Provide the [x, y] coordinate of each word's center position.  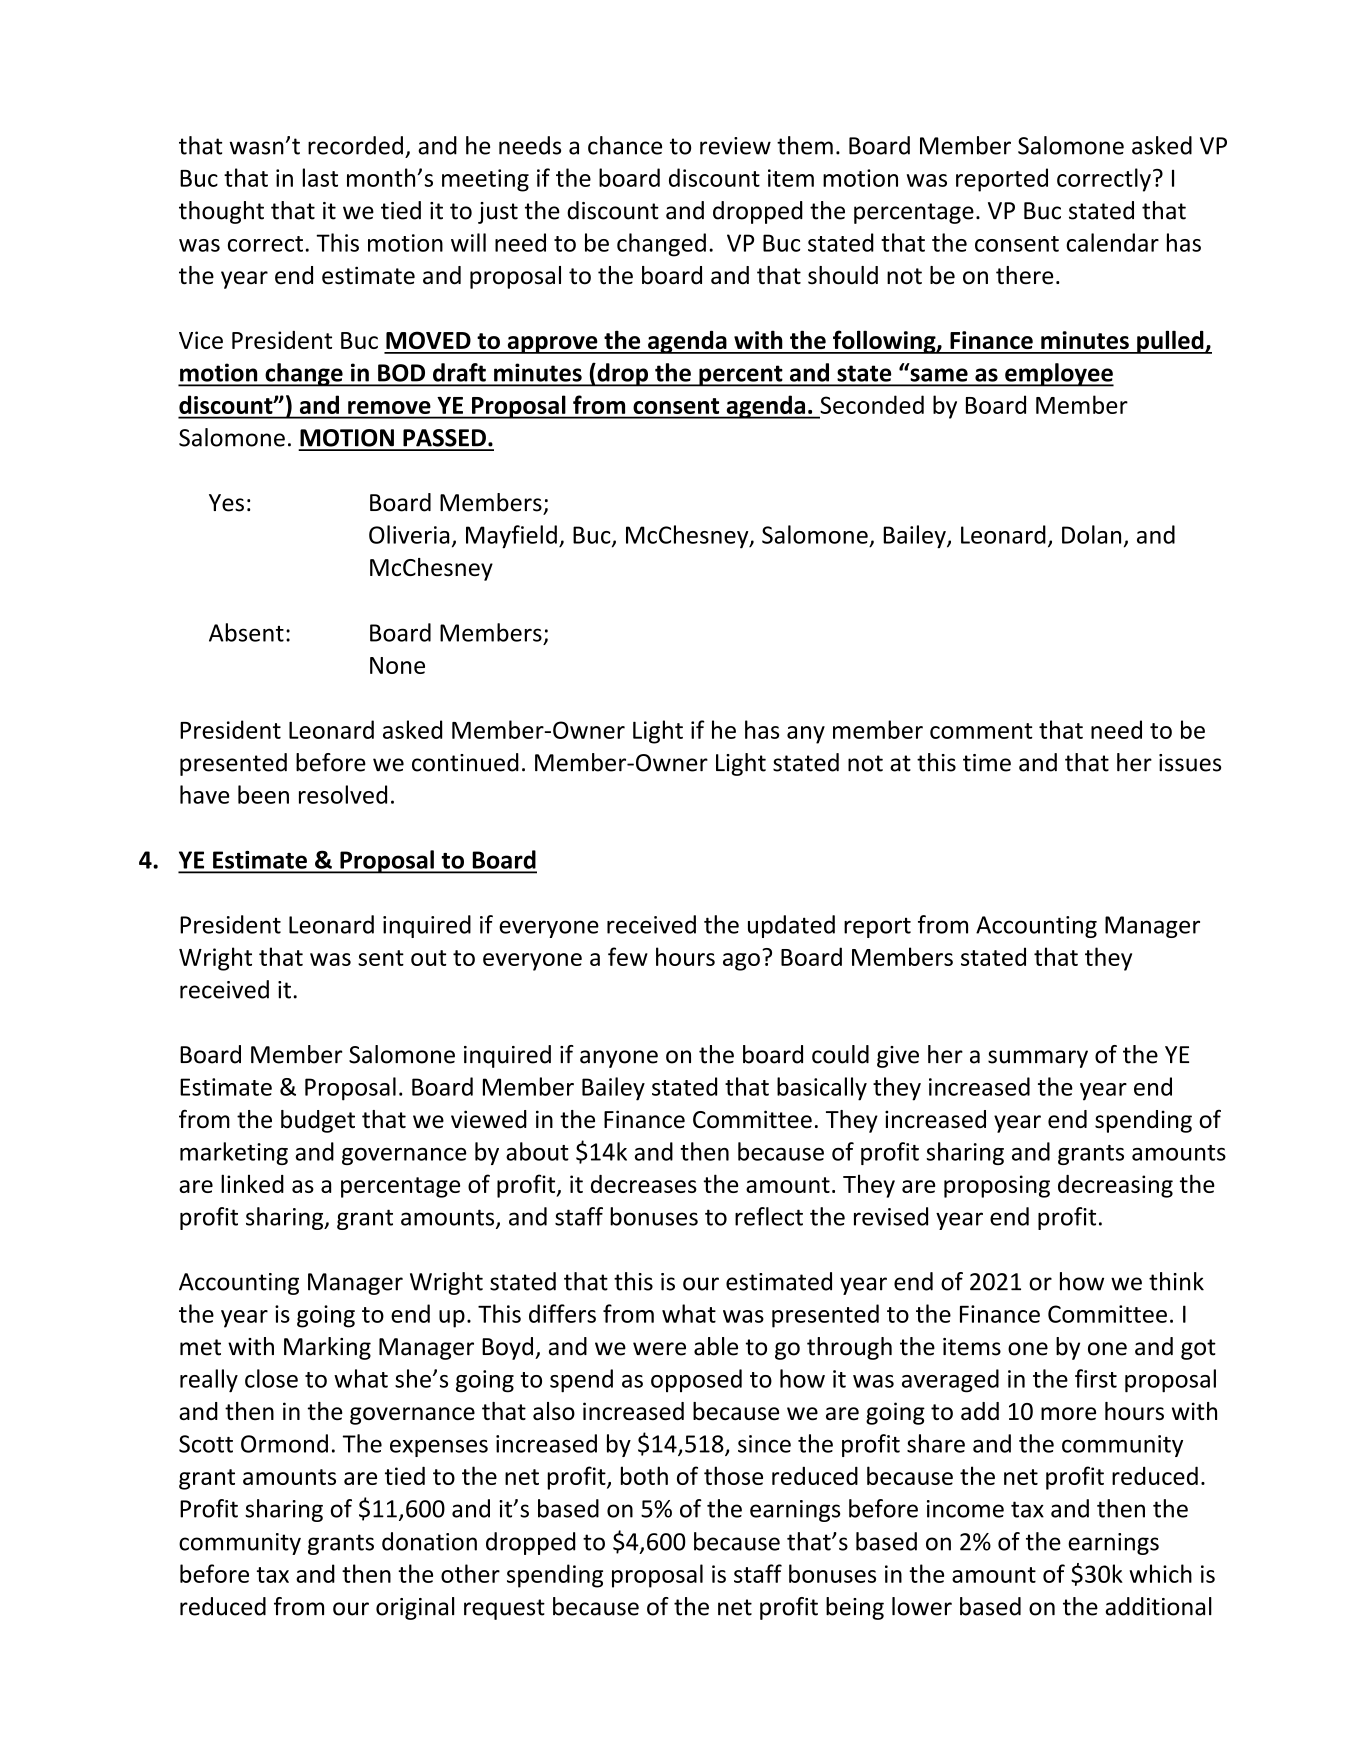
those [733, 1475]
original [415, 1608]
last [320, 177]
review [735, 146]
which [1160, 1573]
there [1024, 275]
